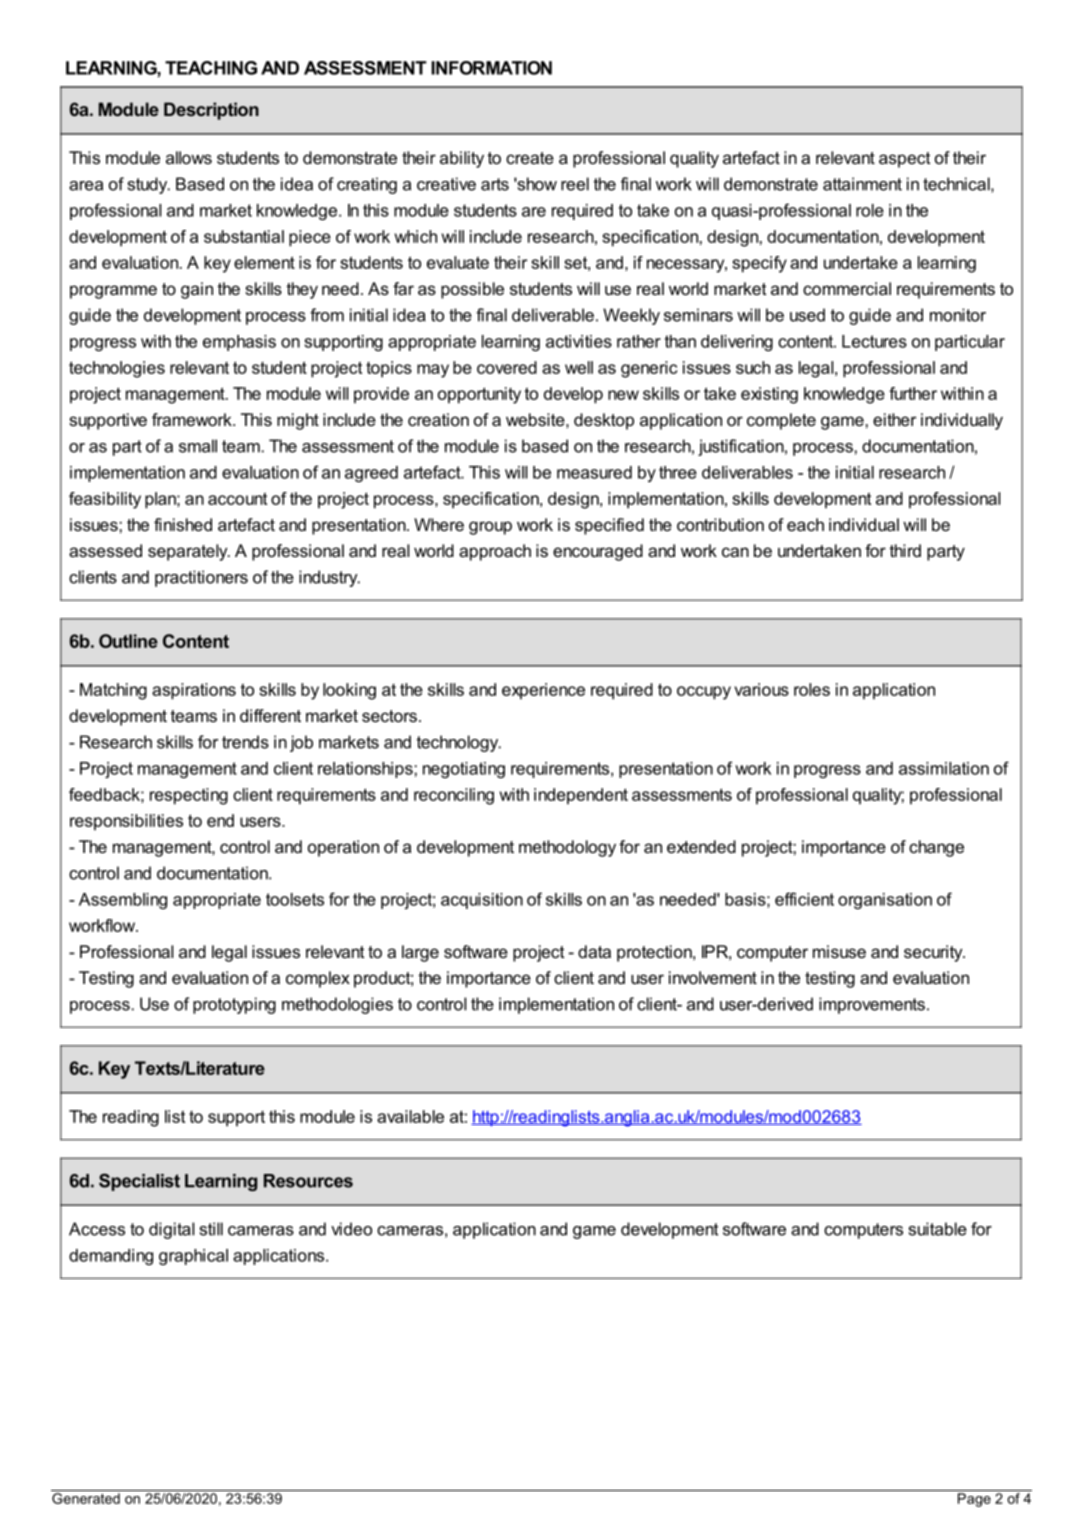  What do you see at coordinates (234, 1005) in the screenshot?
I see `prototyping` at bounding box center [234, 1005].
